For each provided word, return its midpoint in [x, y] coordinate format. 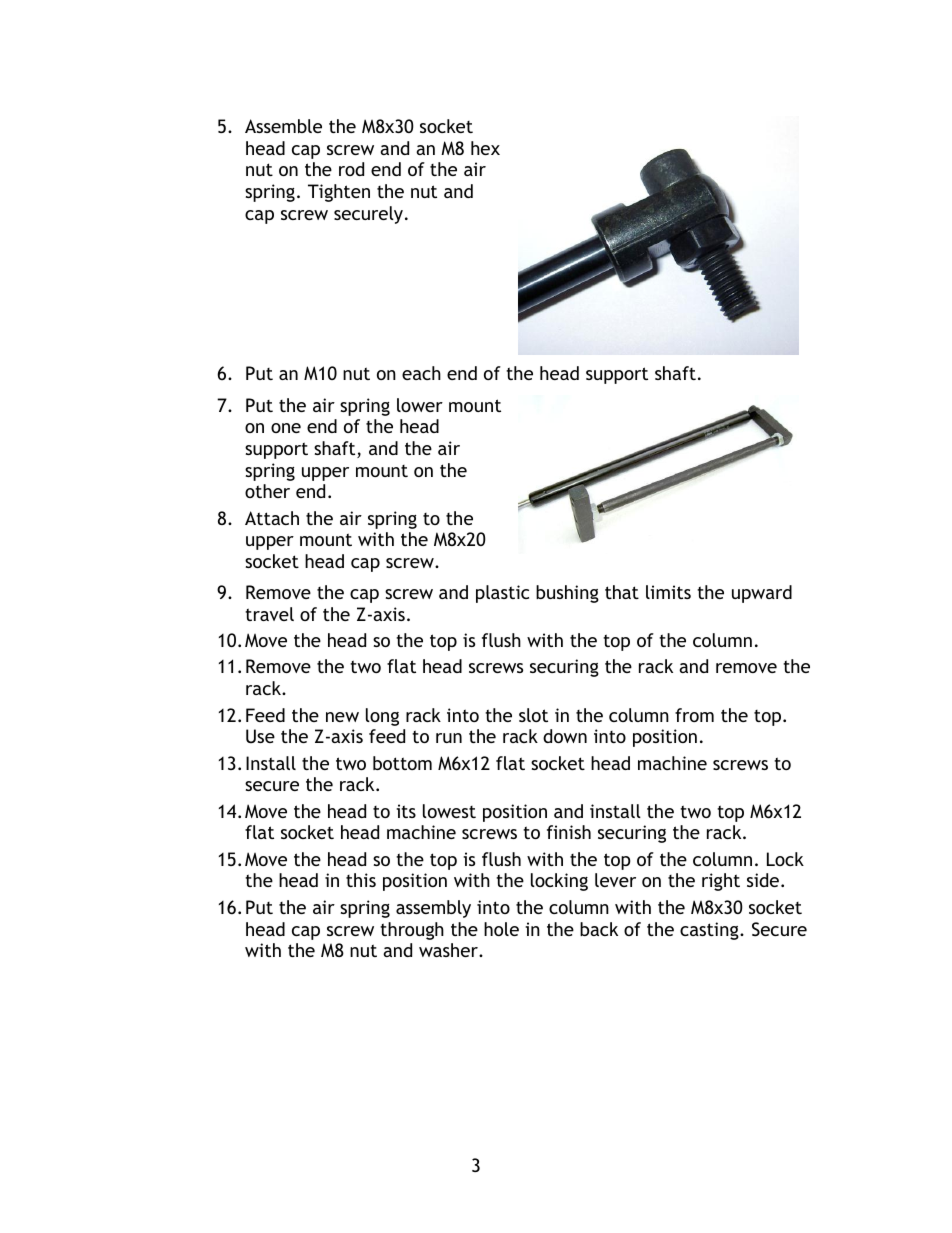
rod [351, 169]
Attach [272, 518]
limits [668, 592]
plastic [502, 594]
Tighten [339, 193]
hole [501, 929]
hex [485, 148]
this [361, 880]
